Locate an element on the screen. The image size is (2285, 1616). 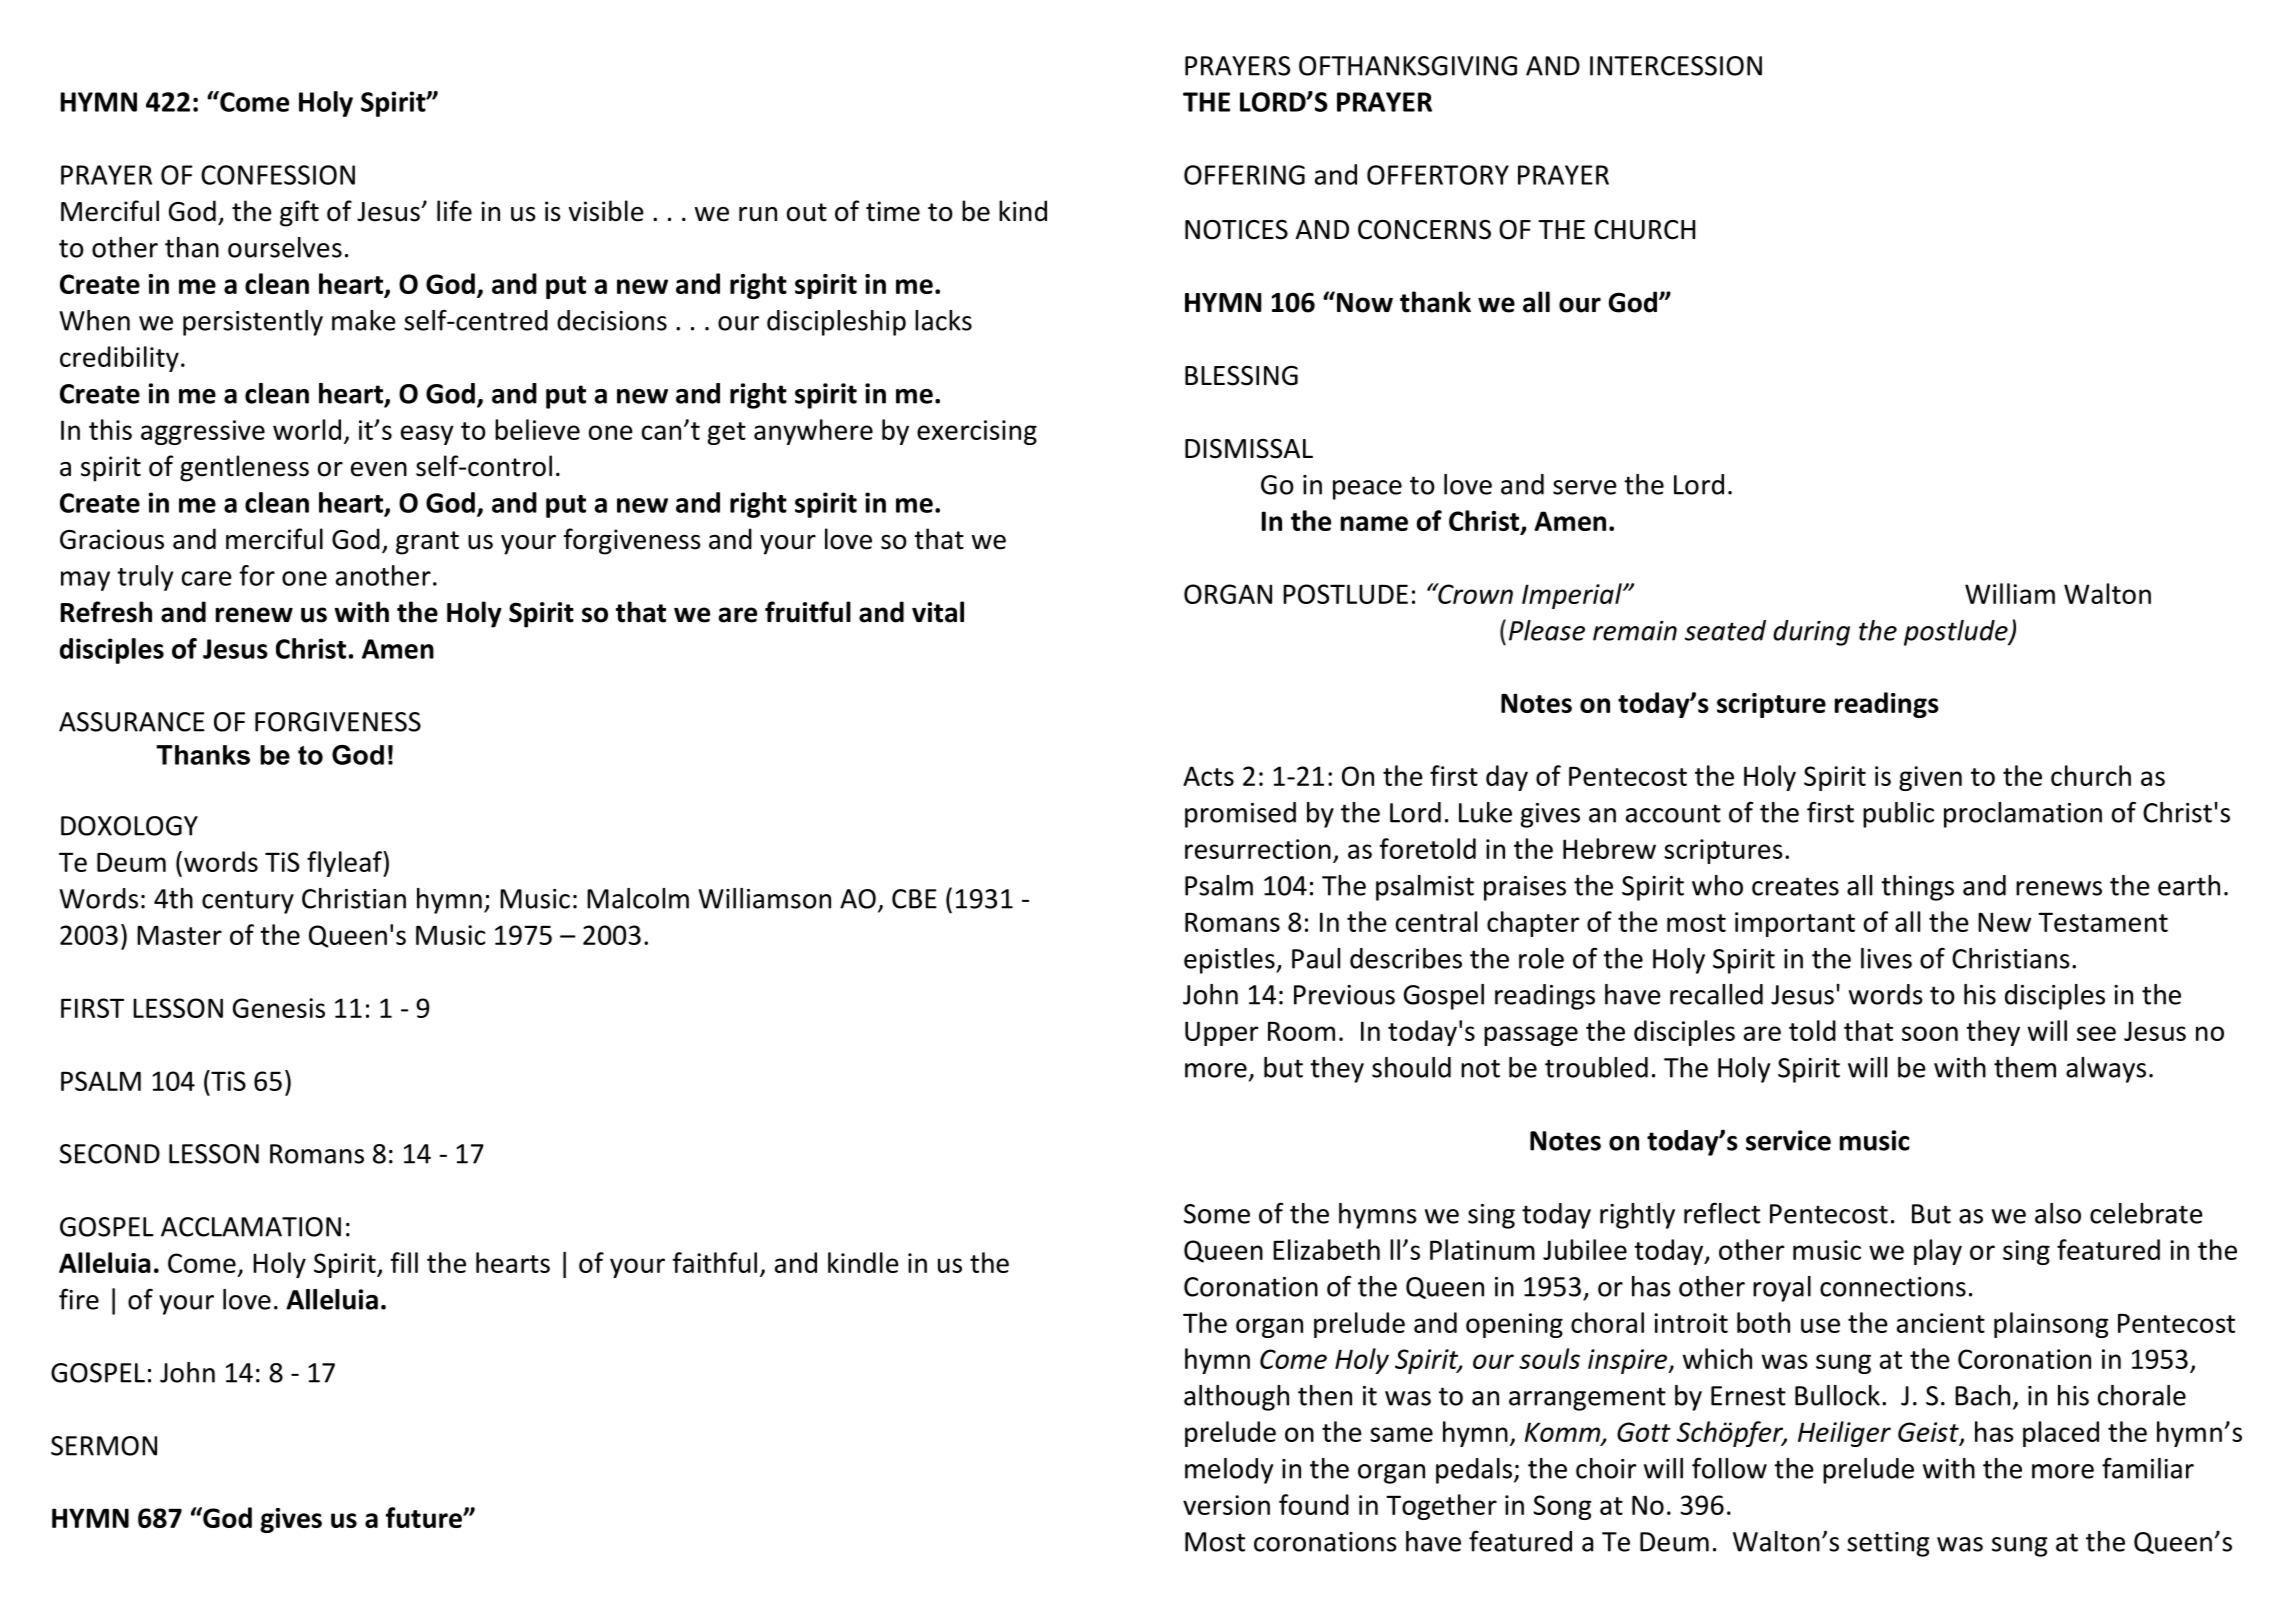
promised is located at coordinates (1240, 815).
